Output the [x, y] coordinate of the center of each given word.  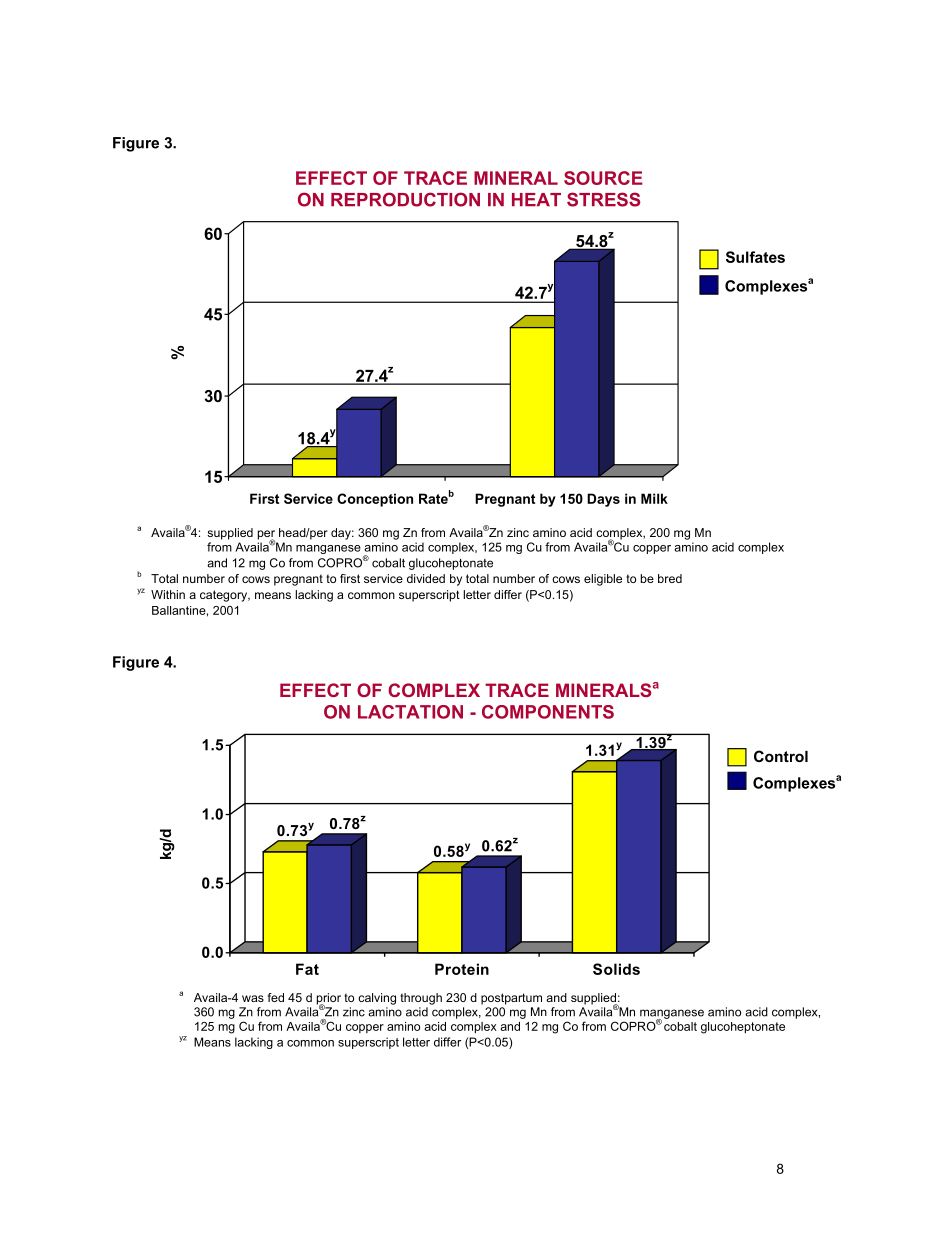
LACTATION [410, 712]
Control [781, 756]
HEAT [536, 199]
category [225, 596]
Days [603, 500]
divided [426, 578]
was [253, 998]
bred [670, 578]
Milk [654, 498]
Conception [375, 500]
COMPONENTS [548, 712]
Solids [616, 969]
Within [168, 594]
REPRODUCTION [405, 199]
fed [276, 997]
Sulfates [755, 257]
